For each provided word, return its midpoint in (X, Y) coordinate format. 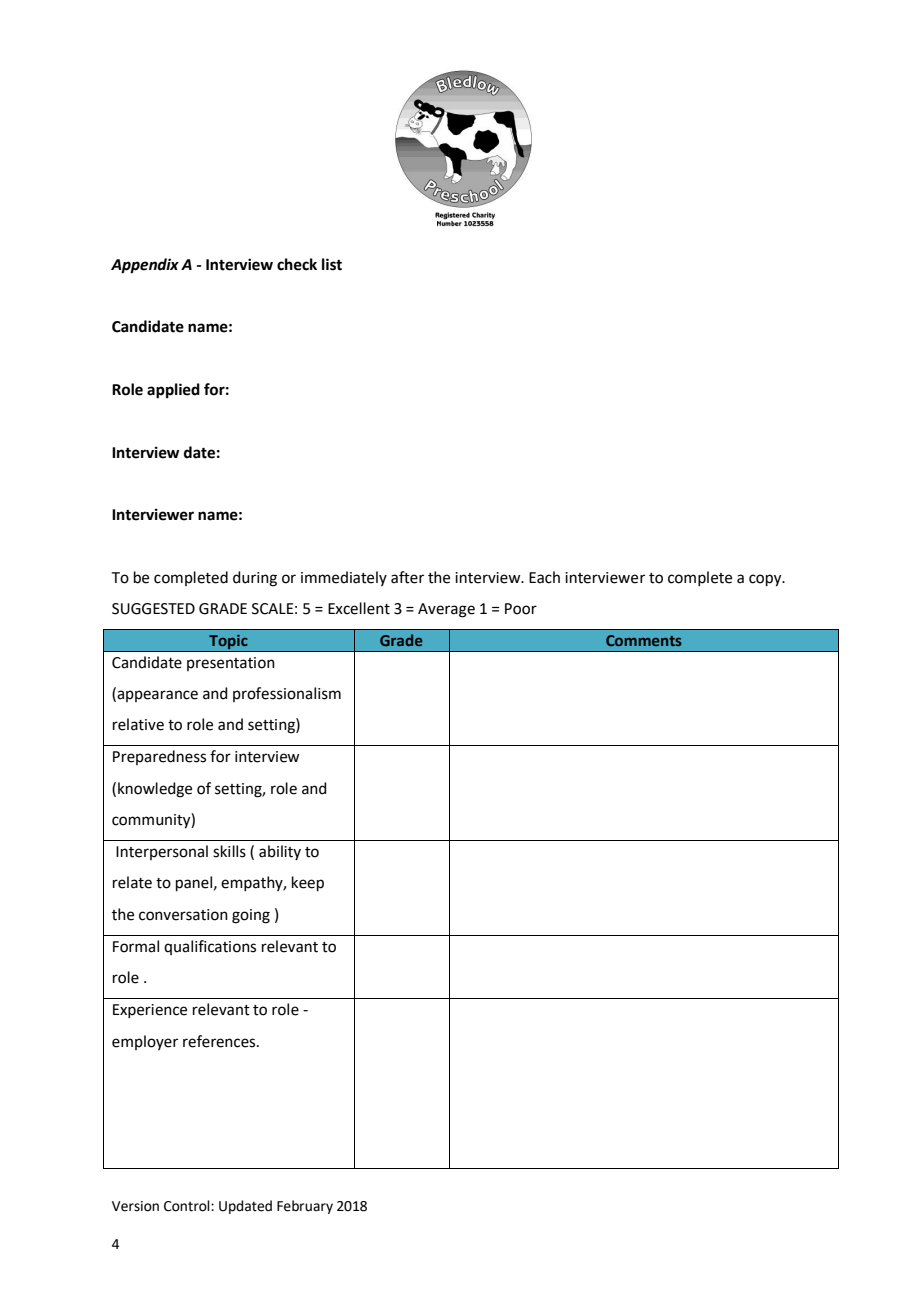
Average (446, 610)
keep (308, 883)
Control (188, 1206)
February (305, 1207)
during (255, 579)
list (332, 264)
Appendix (145, 266)
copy (766, 580)
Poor (521, 609)
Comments (644, 640)
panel (194, 883)
